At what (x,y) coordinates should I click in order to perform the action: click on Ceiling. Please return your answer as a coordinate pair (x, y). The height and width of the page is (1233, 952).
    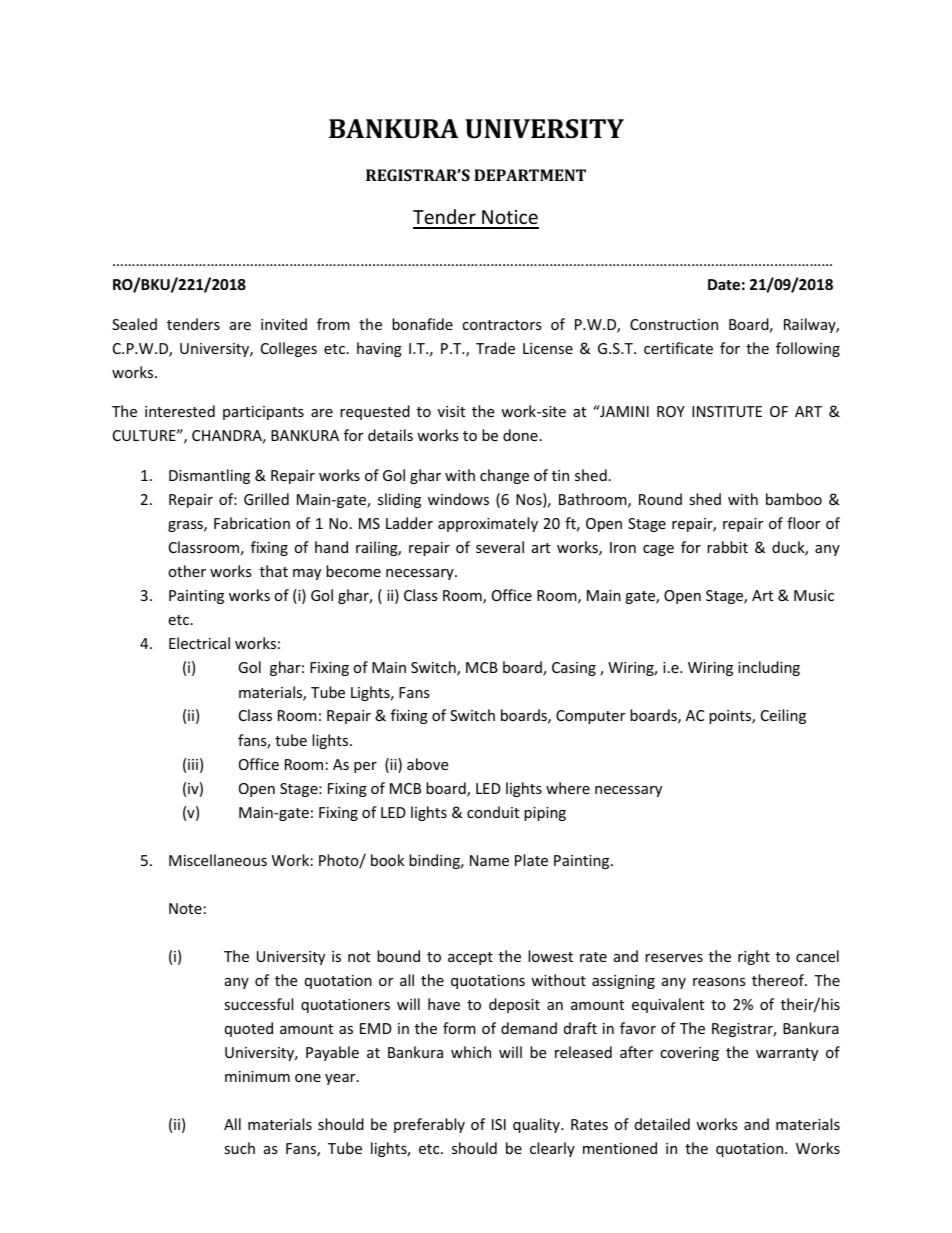
    Looking at the image, I should click on (783, 716).
